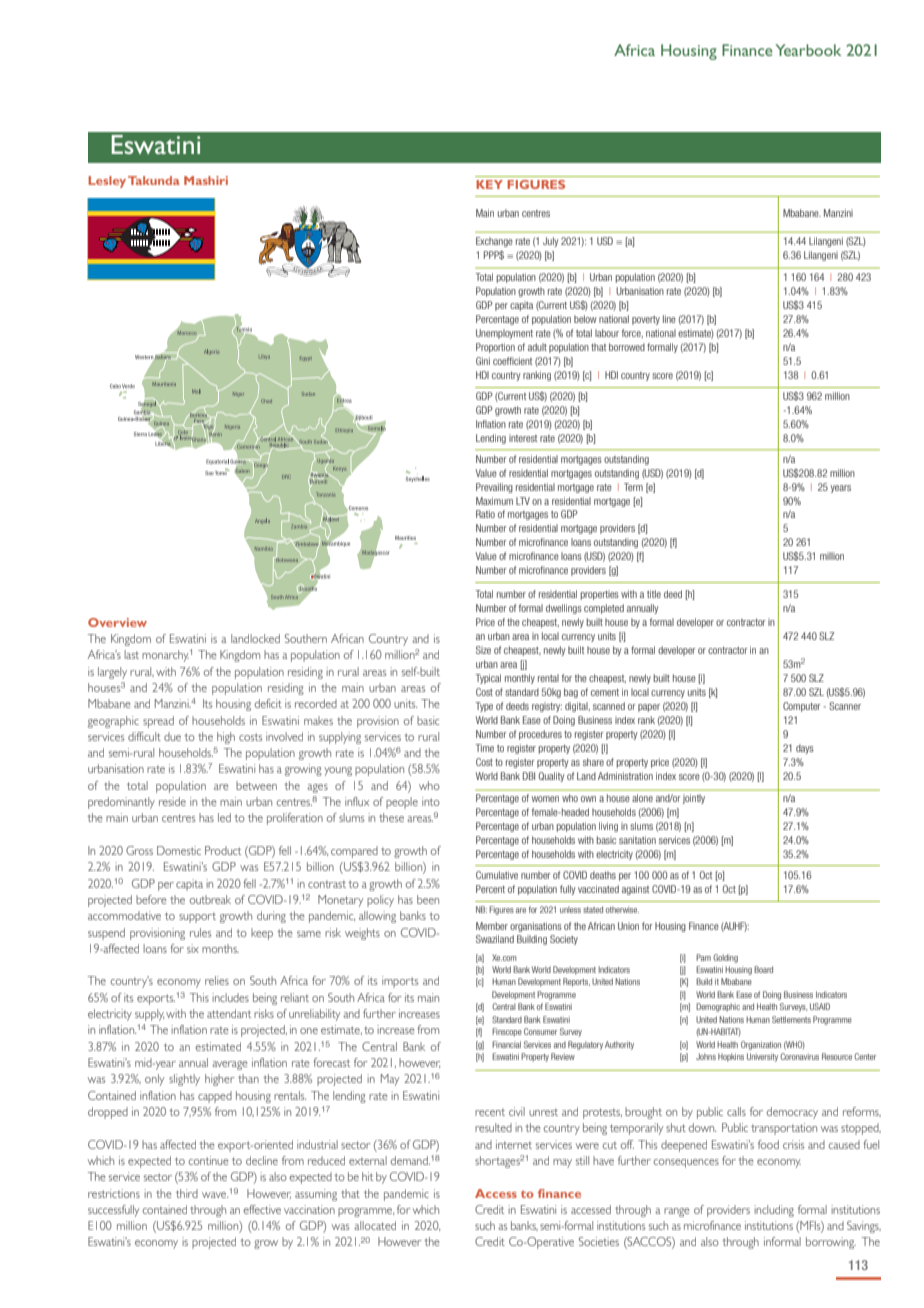 The image size is (924, 1308). What do you see at coordinates (107, 182) in the screenshot?
I see `Lesley` at bounding box center [107, 182].
